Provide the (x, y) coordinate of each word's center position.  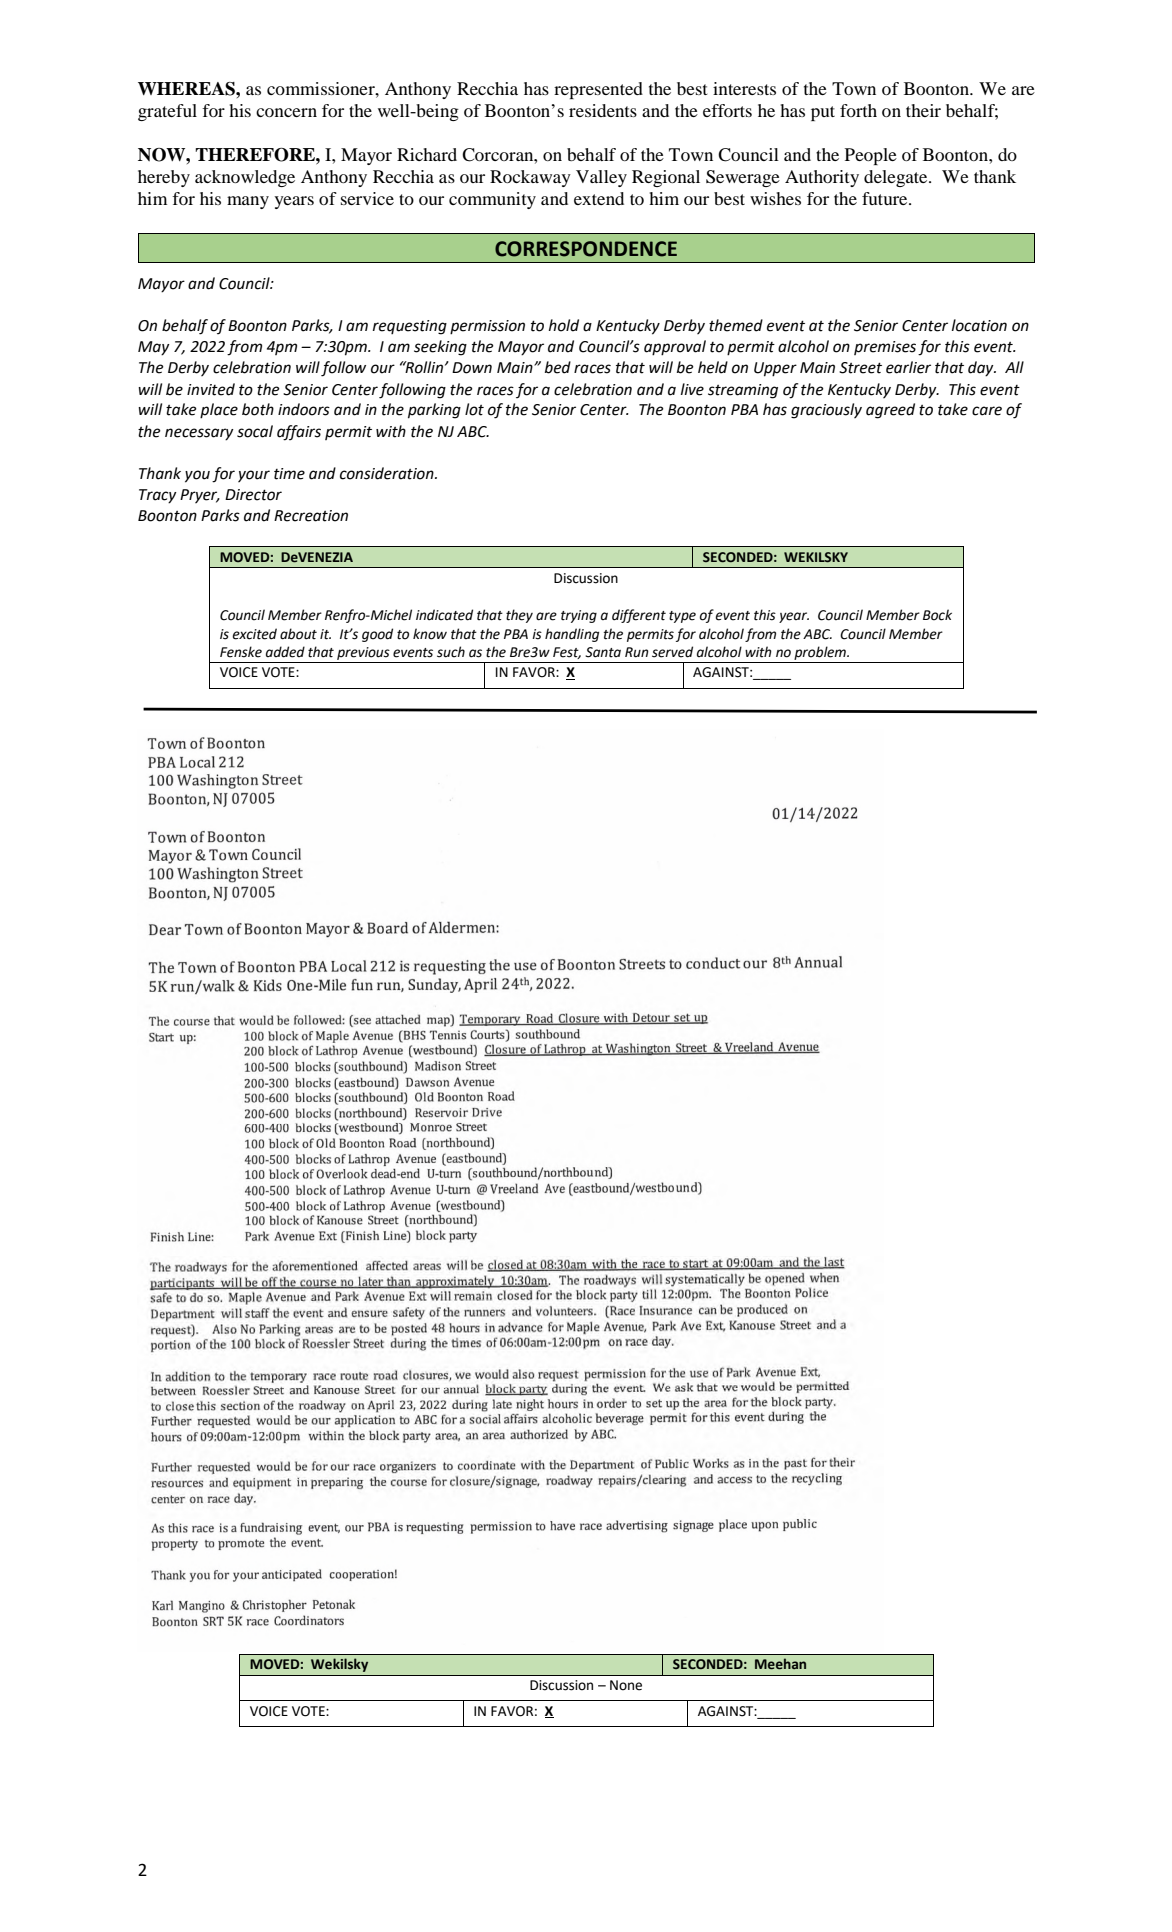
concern (286, 112)
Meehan (780, 1664)
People (871, 156)
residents (603, 110)
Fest (567, 653)
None (626, 1685)
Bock (937, 615)
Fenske (241, 652)
